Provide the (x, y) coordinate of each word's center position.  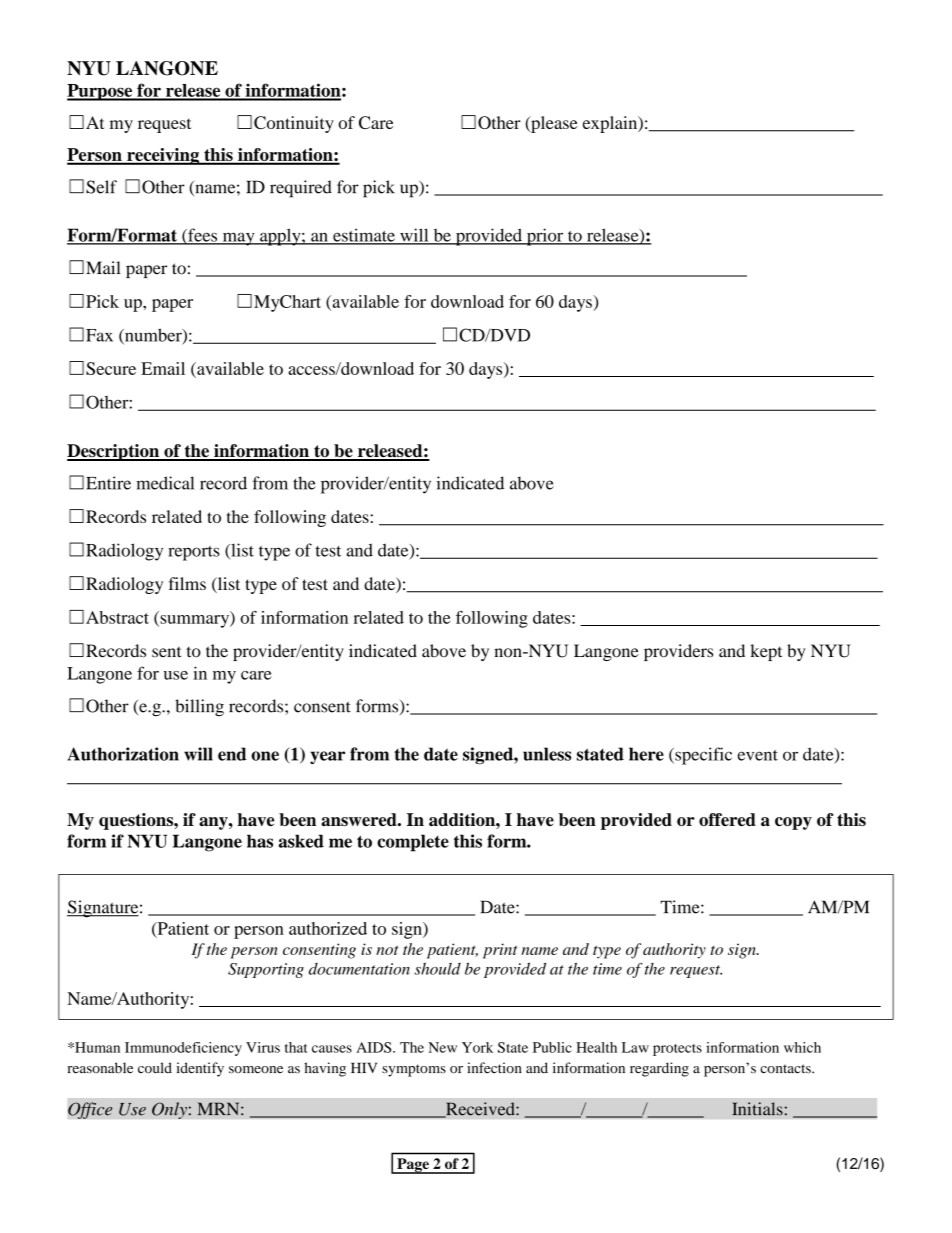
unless (547, 754)
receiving (163, 156)
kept (766, 652)
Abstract (117, 617)
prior (545, 237)
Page (413, 1166)
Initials (757, 1109)
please (553, 124)
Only (170, 1110)
